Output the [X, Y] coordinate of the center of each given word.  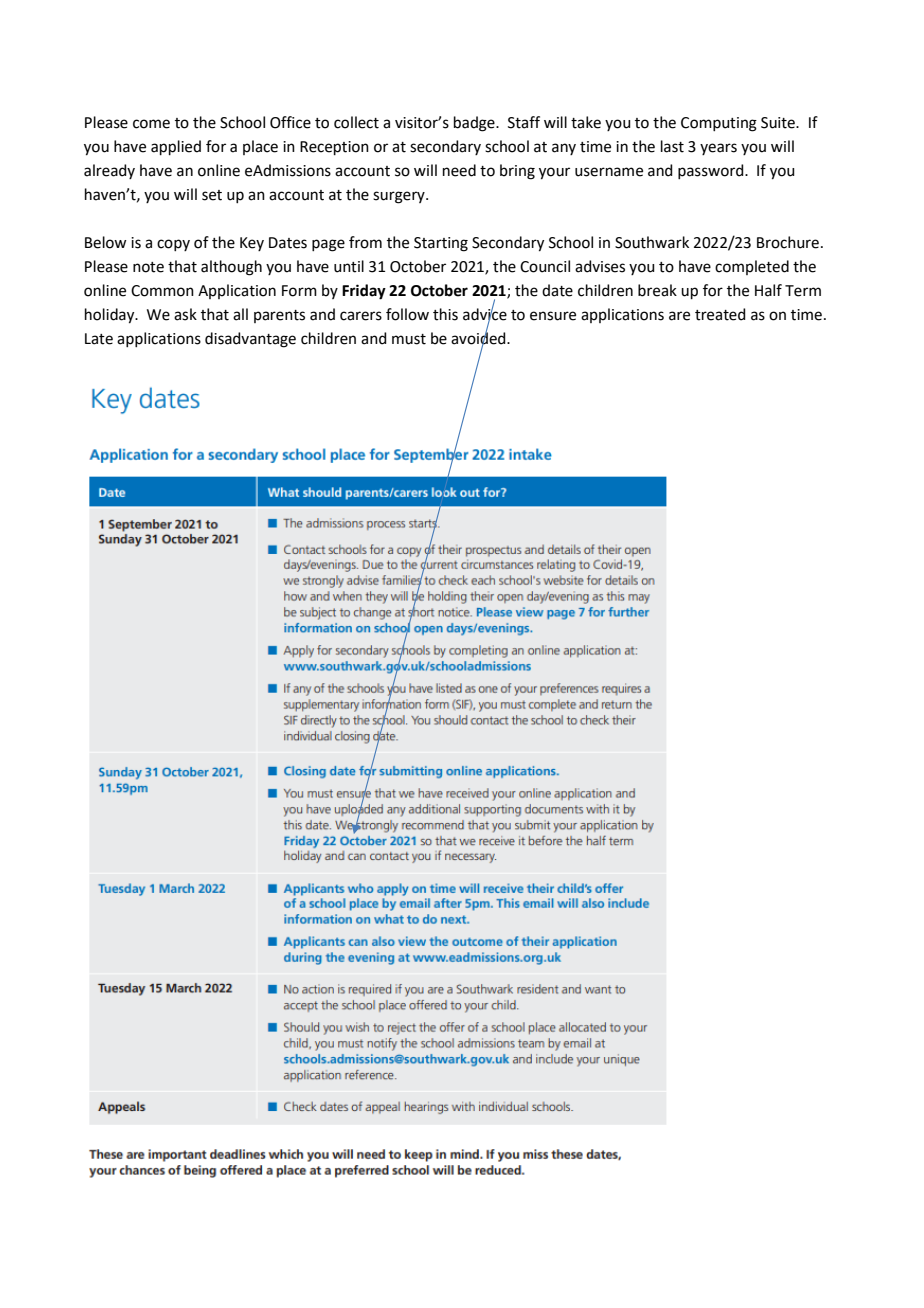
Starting [441, 244]
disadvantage [250, 340]
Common [162, 291]
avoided [479, 338]
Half [768, 290]
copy [173, 245]
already [109, 171]
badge [475, 124]
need [459, 170]
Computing [719, 124]
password [712, 171]
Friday [364, 292]
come [151, 124]
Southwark [652, 242]
